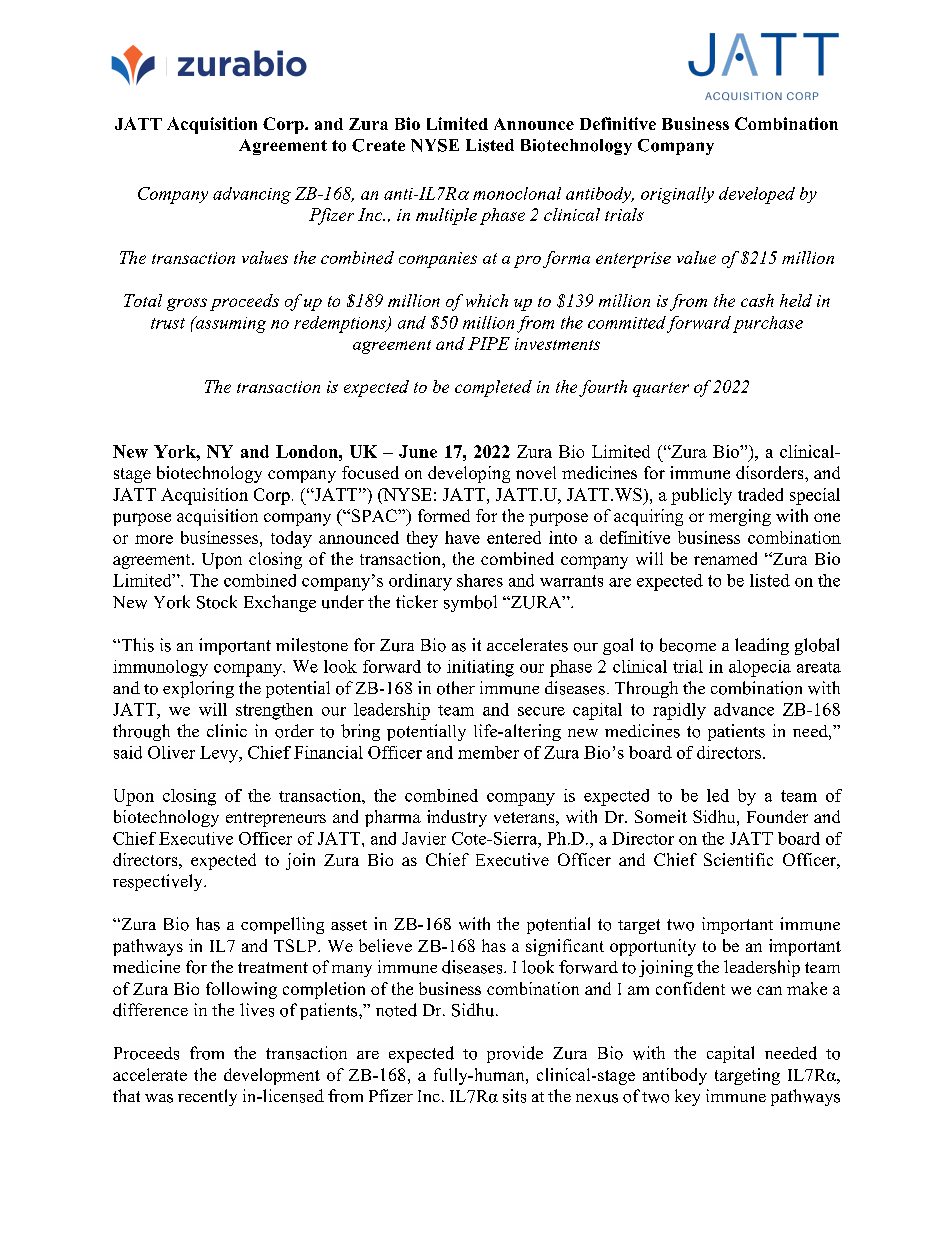 Image resolution: width=952 pixels, height=1233 pixels. What do you see at coordinates (517, 193) in the page?
I see `monoclonal` at bounding box center [517, 193].
